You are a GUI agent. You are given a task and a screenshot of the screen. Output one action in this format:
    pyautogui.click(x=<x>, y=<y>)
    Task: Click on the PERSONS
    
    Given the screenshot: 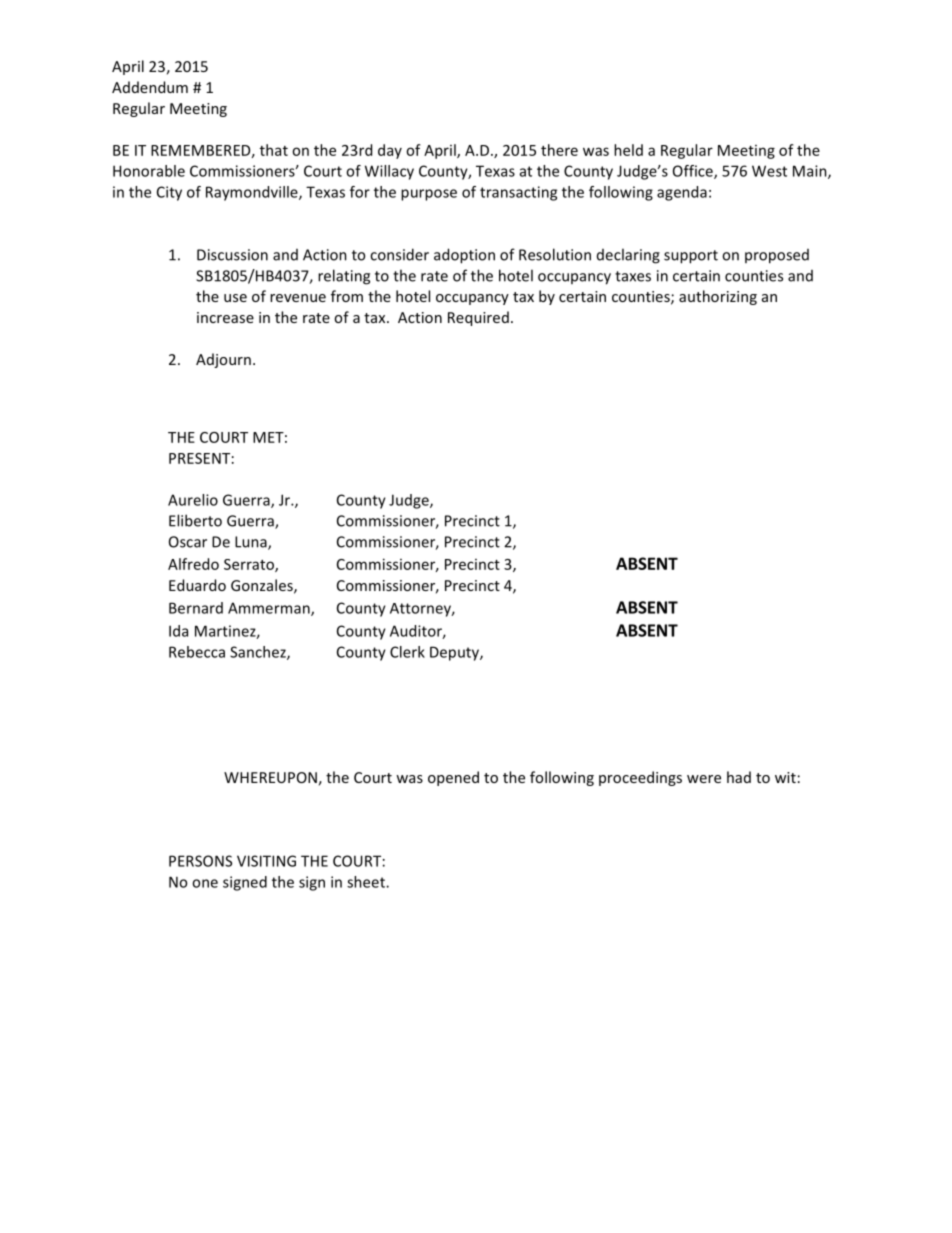 What is the action you would take?
    pyautogui.click(x=200, y=861)
